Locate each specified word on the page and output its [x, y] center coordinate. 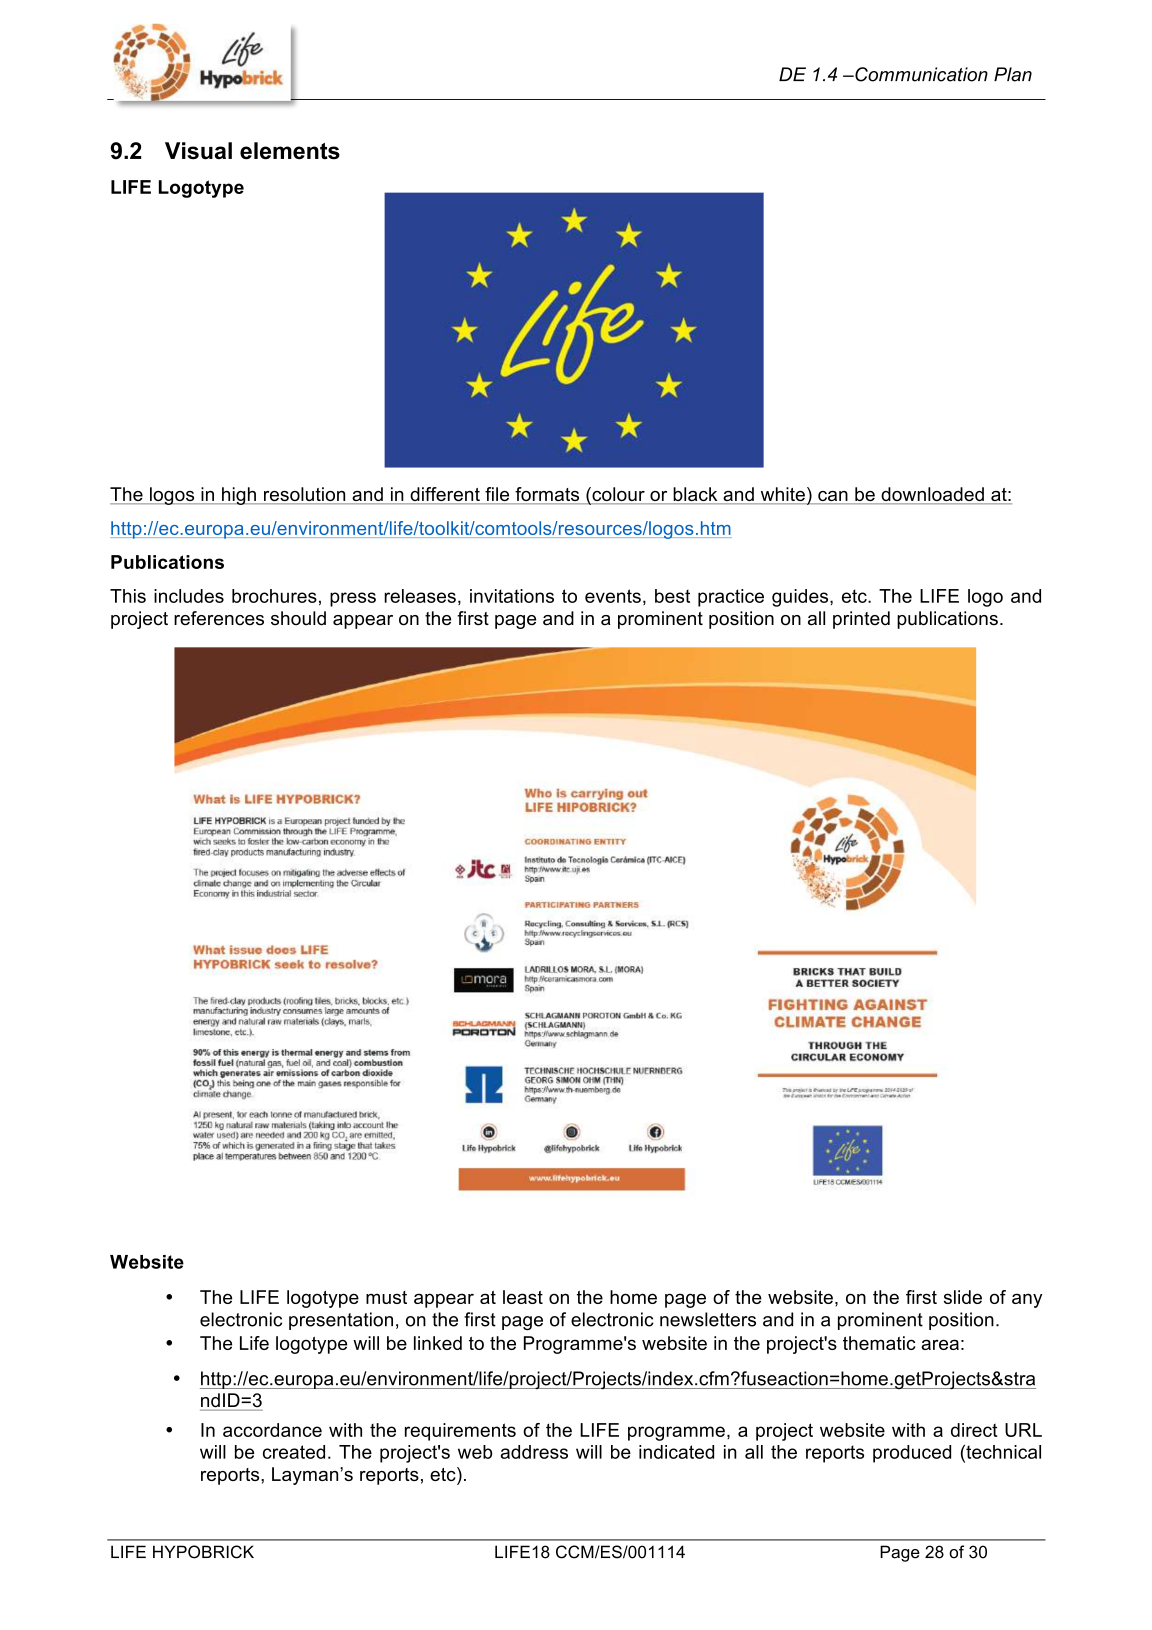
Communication [920, 74]
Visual [198, 151]
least [523, 1297]
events [613, 596]
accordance [272, 1430]
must [386, 1297]
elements [290, 151]
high [239, 496]
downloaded [932, 495]
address [534, 1452]
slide [963, 1297]
